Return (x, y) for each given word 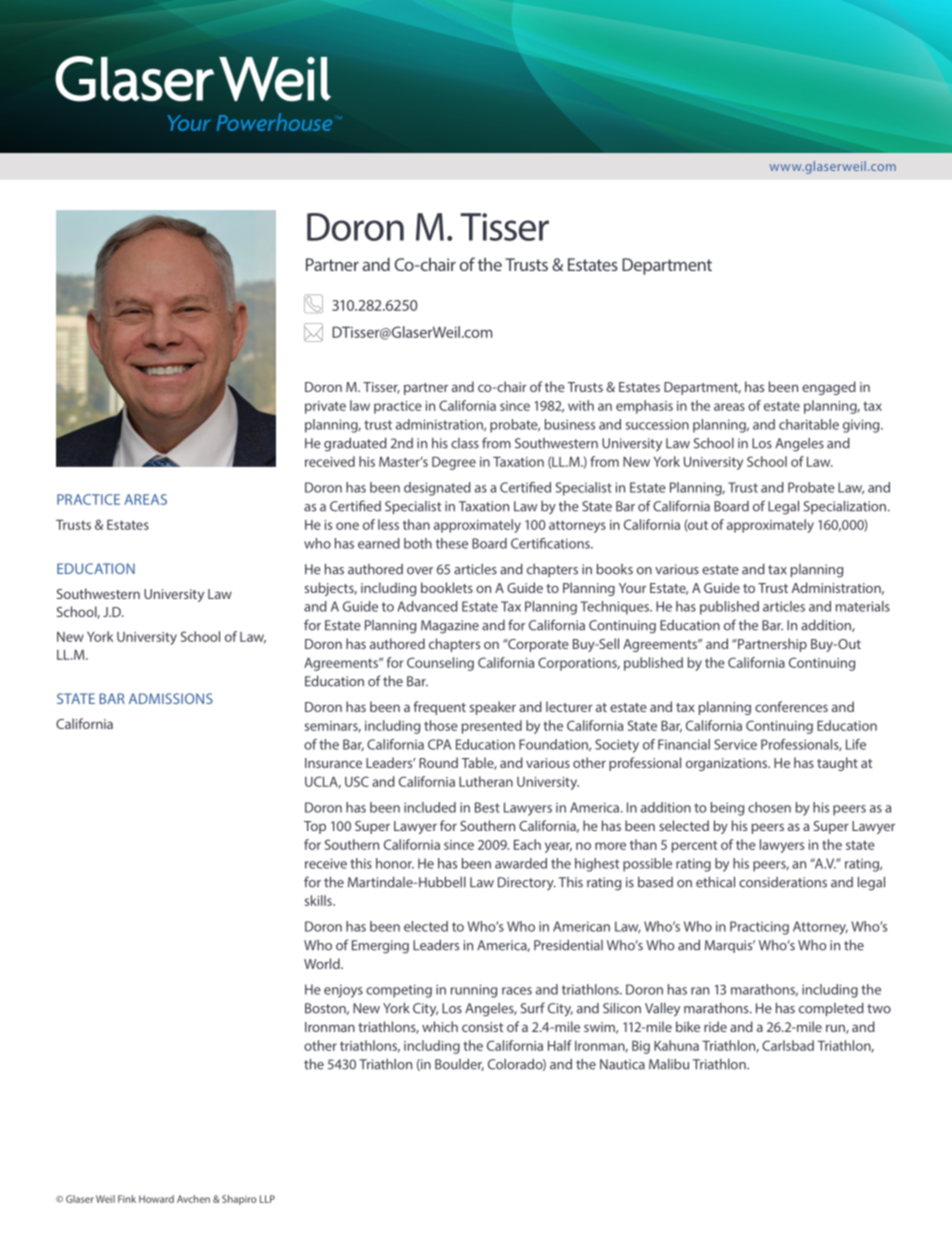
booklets (447, 587)
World (323, 963)
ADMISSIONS (171, 698)
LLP (267, 1199)
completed (831, 1009)
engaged (829, 388)
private (325, 407)
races (517, 991)
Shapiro (239, 1200)
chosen (769, 807)
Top (315, 827)
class (465, 443)
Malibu (669, 1064)
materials (863, 606)
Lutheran (486, 781)
